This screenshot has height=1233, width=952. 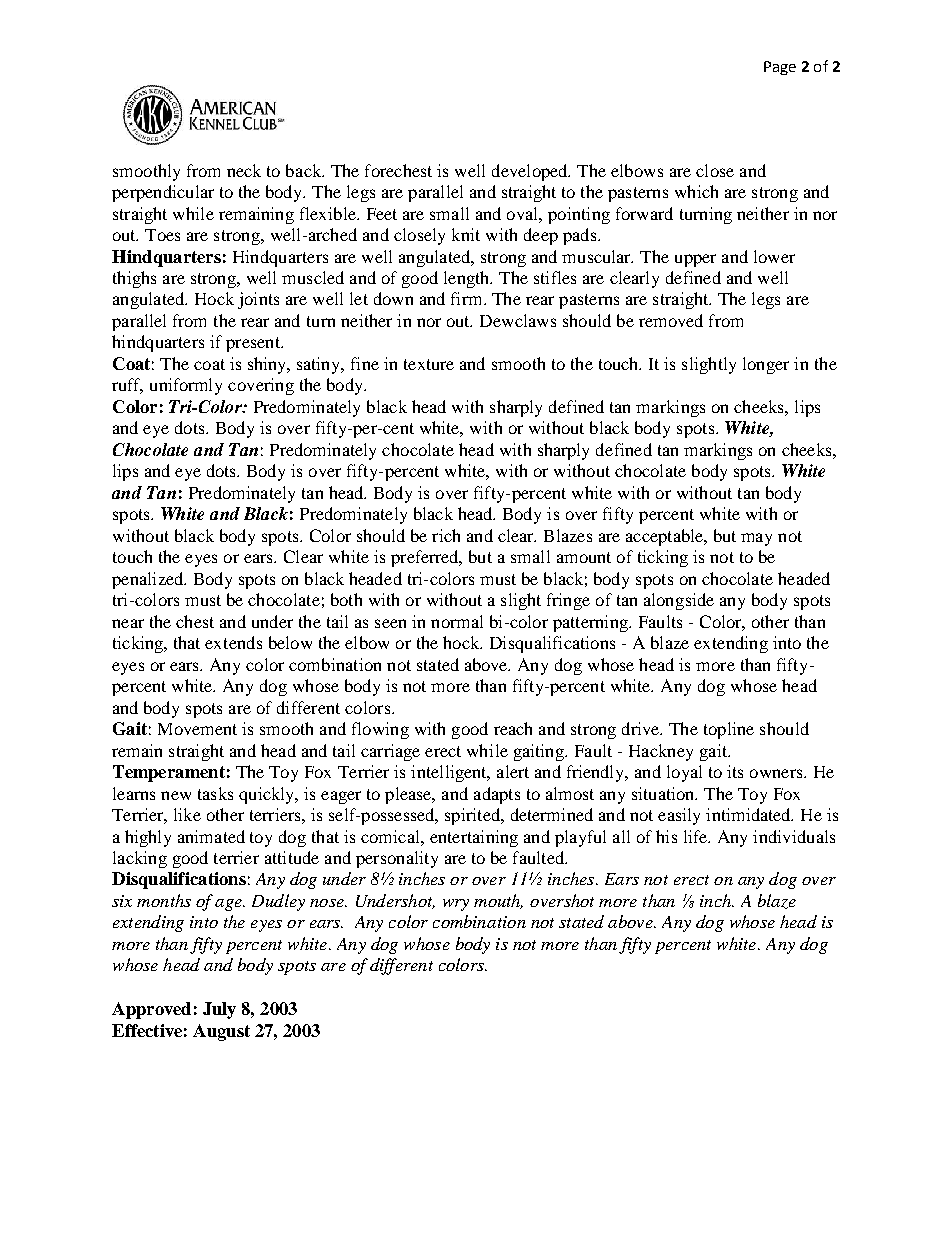 What do you see at coordinates (197, 729) in the screenshot?
I see `Movement` at bounding box center [197, 729].
